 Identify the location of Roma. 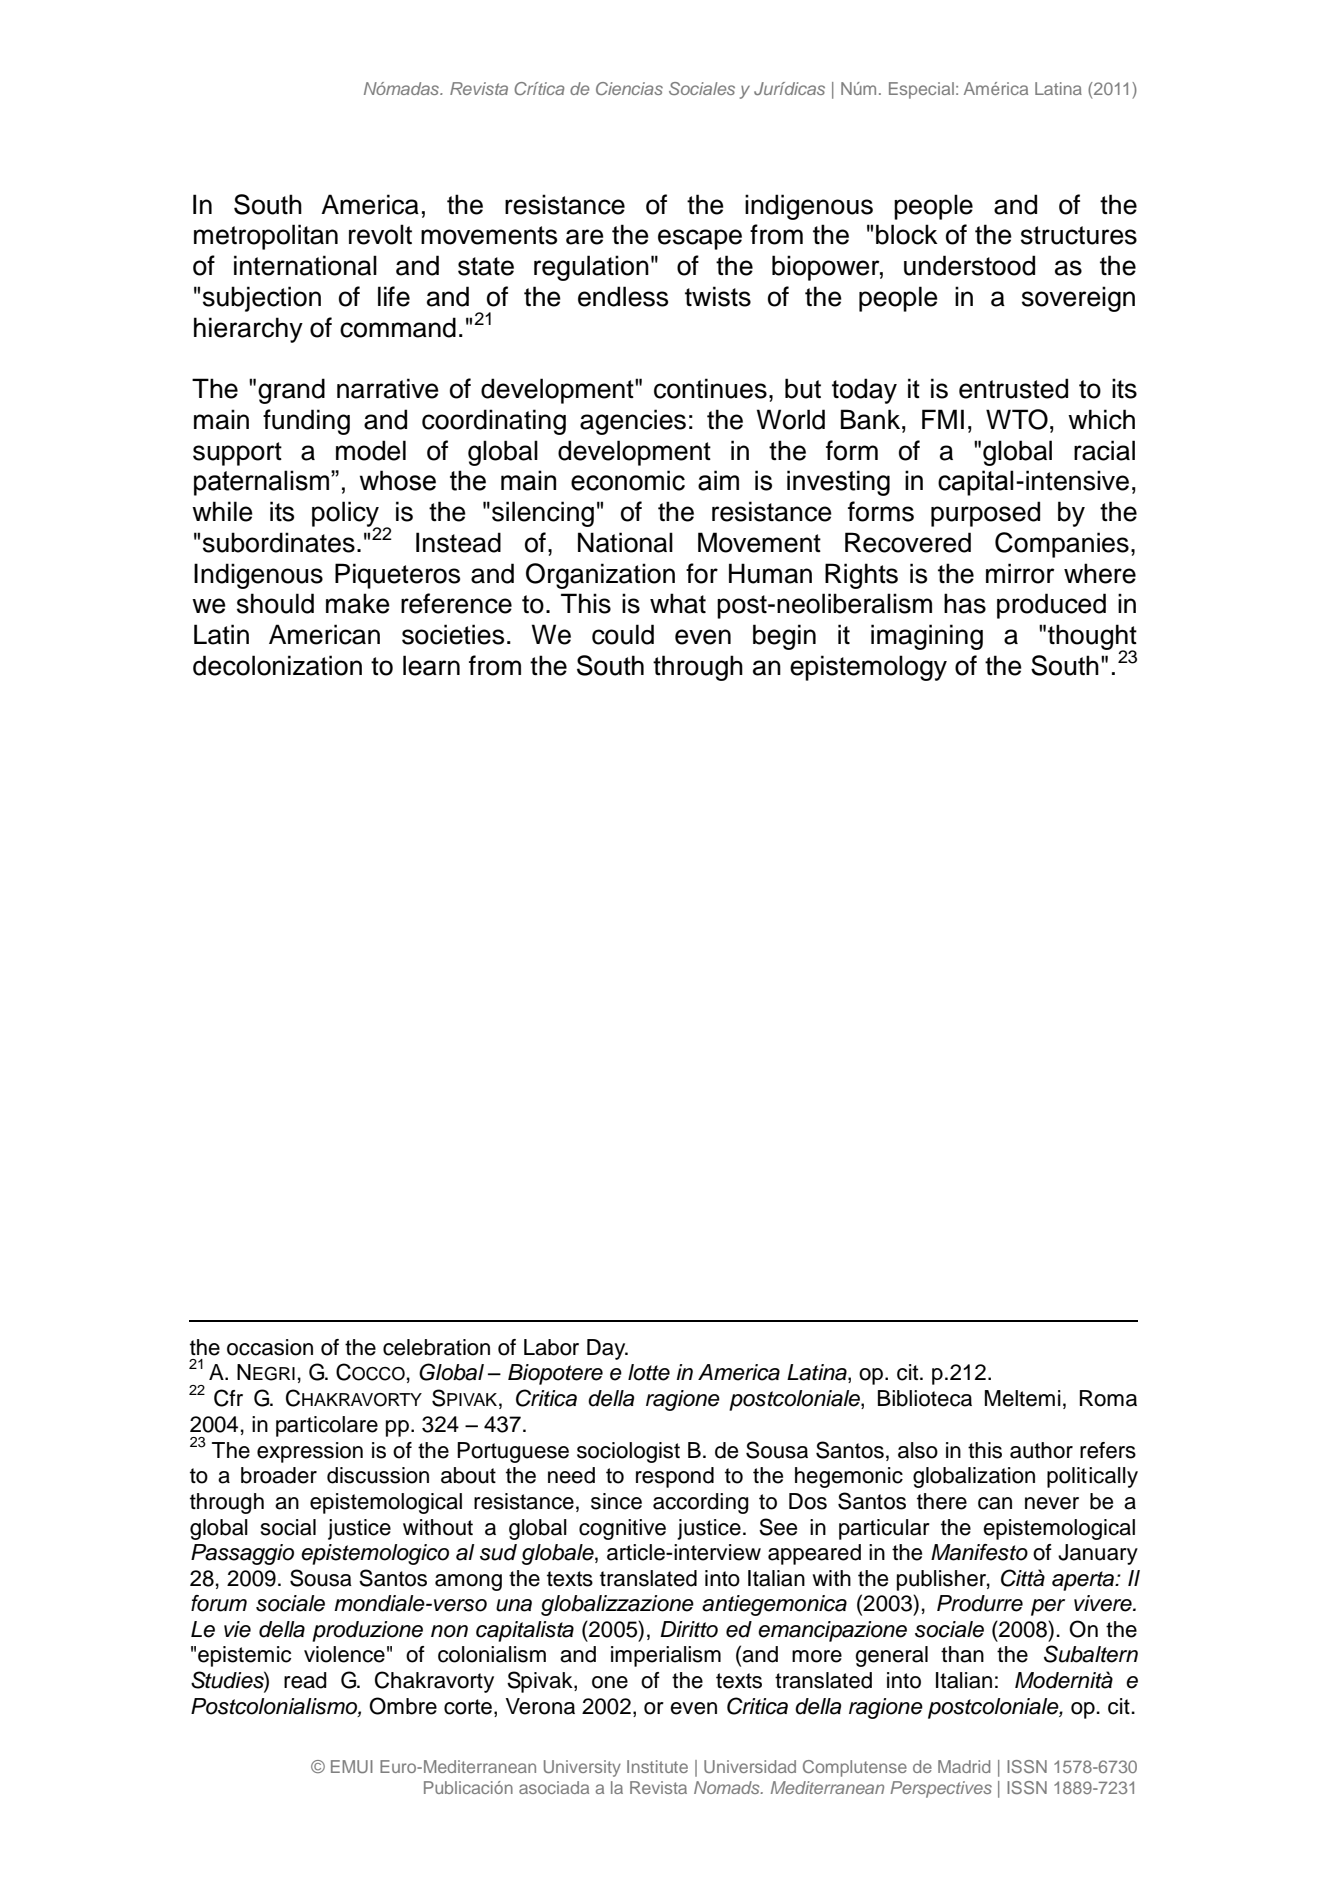
(1108, 1398).
